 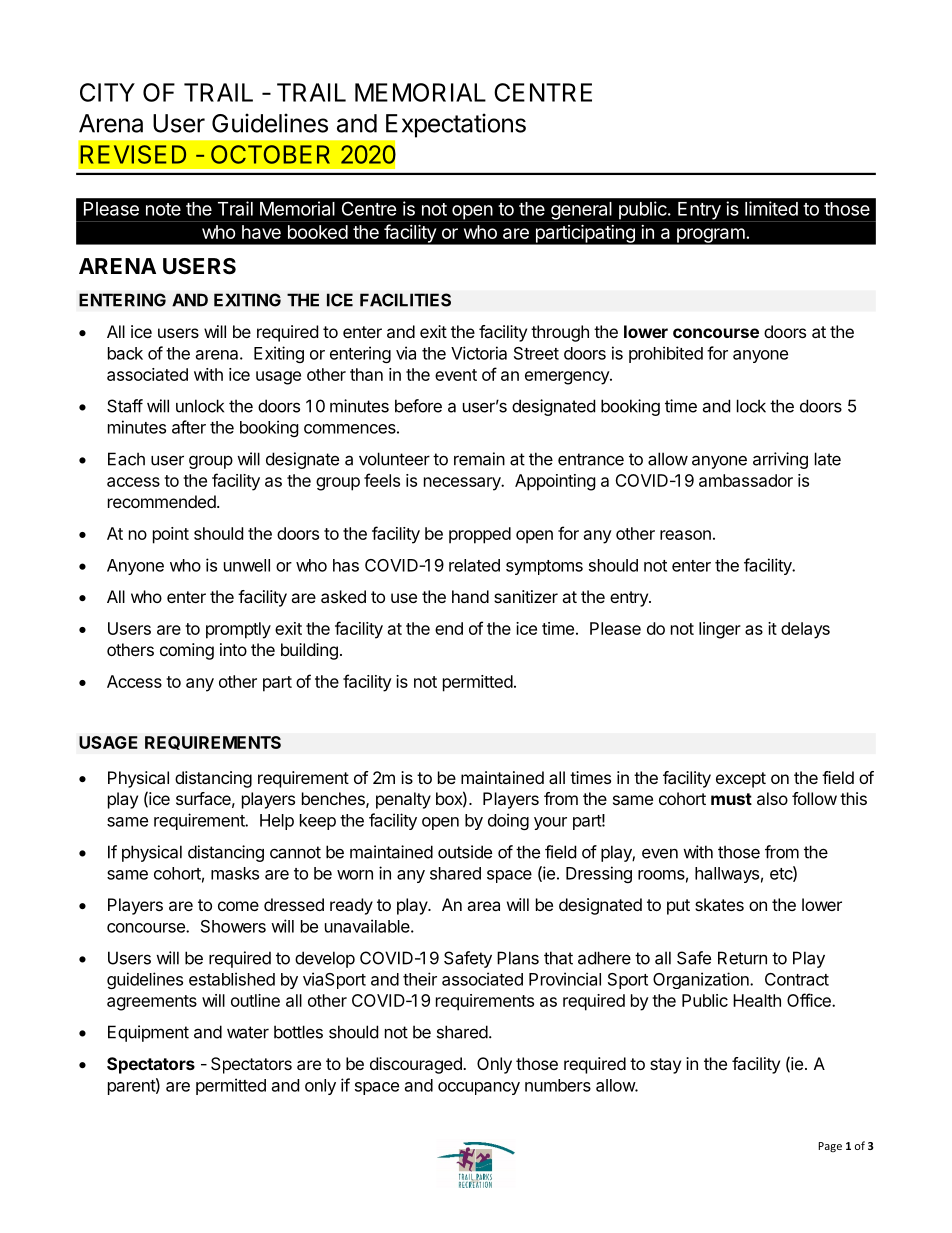 What do you see at coordinates (470, 596) in the image?
I see `hand` at bounding box center [470, 596].
